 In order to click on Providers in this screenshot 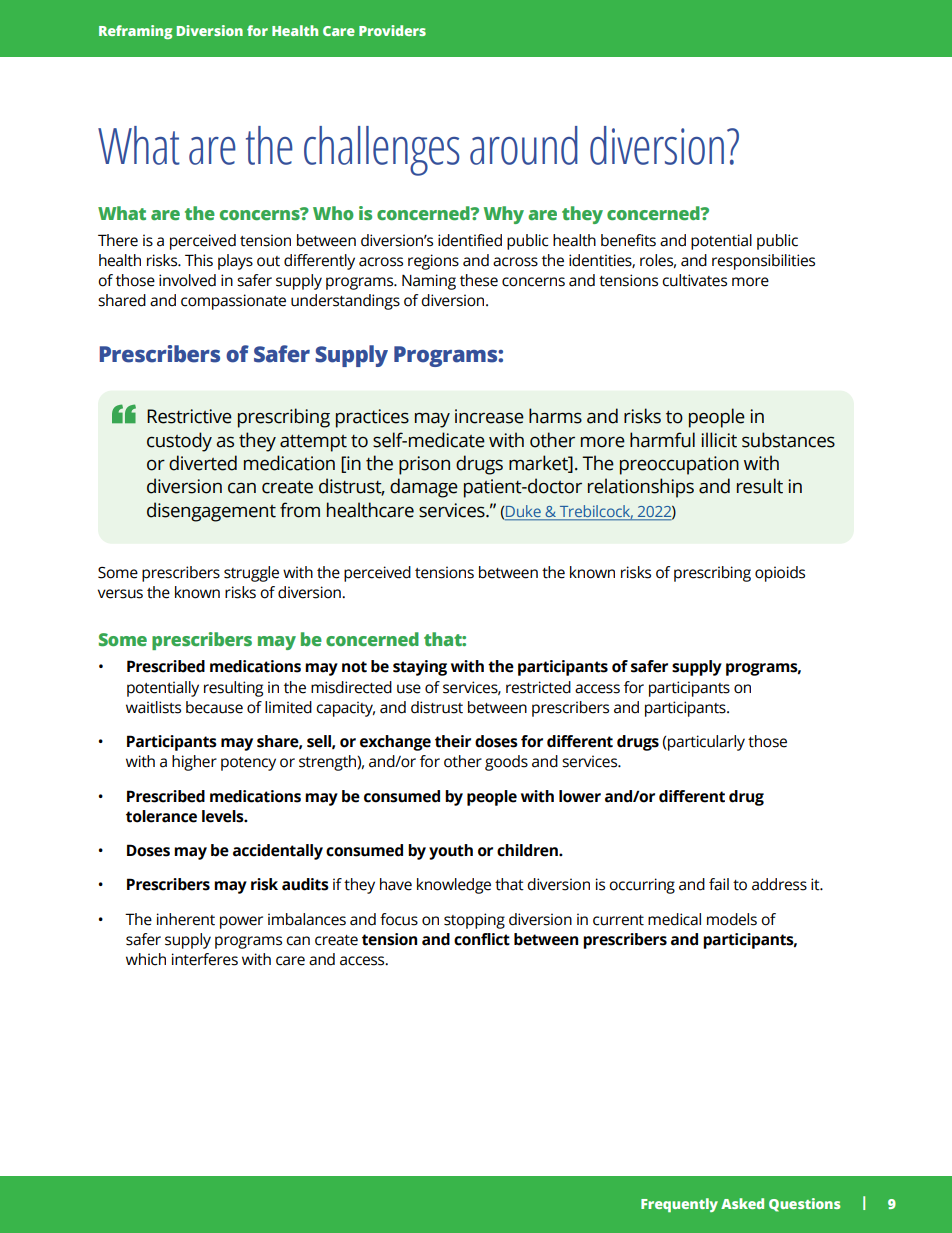, I will do `click(392, 30)`.
